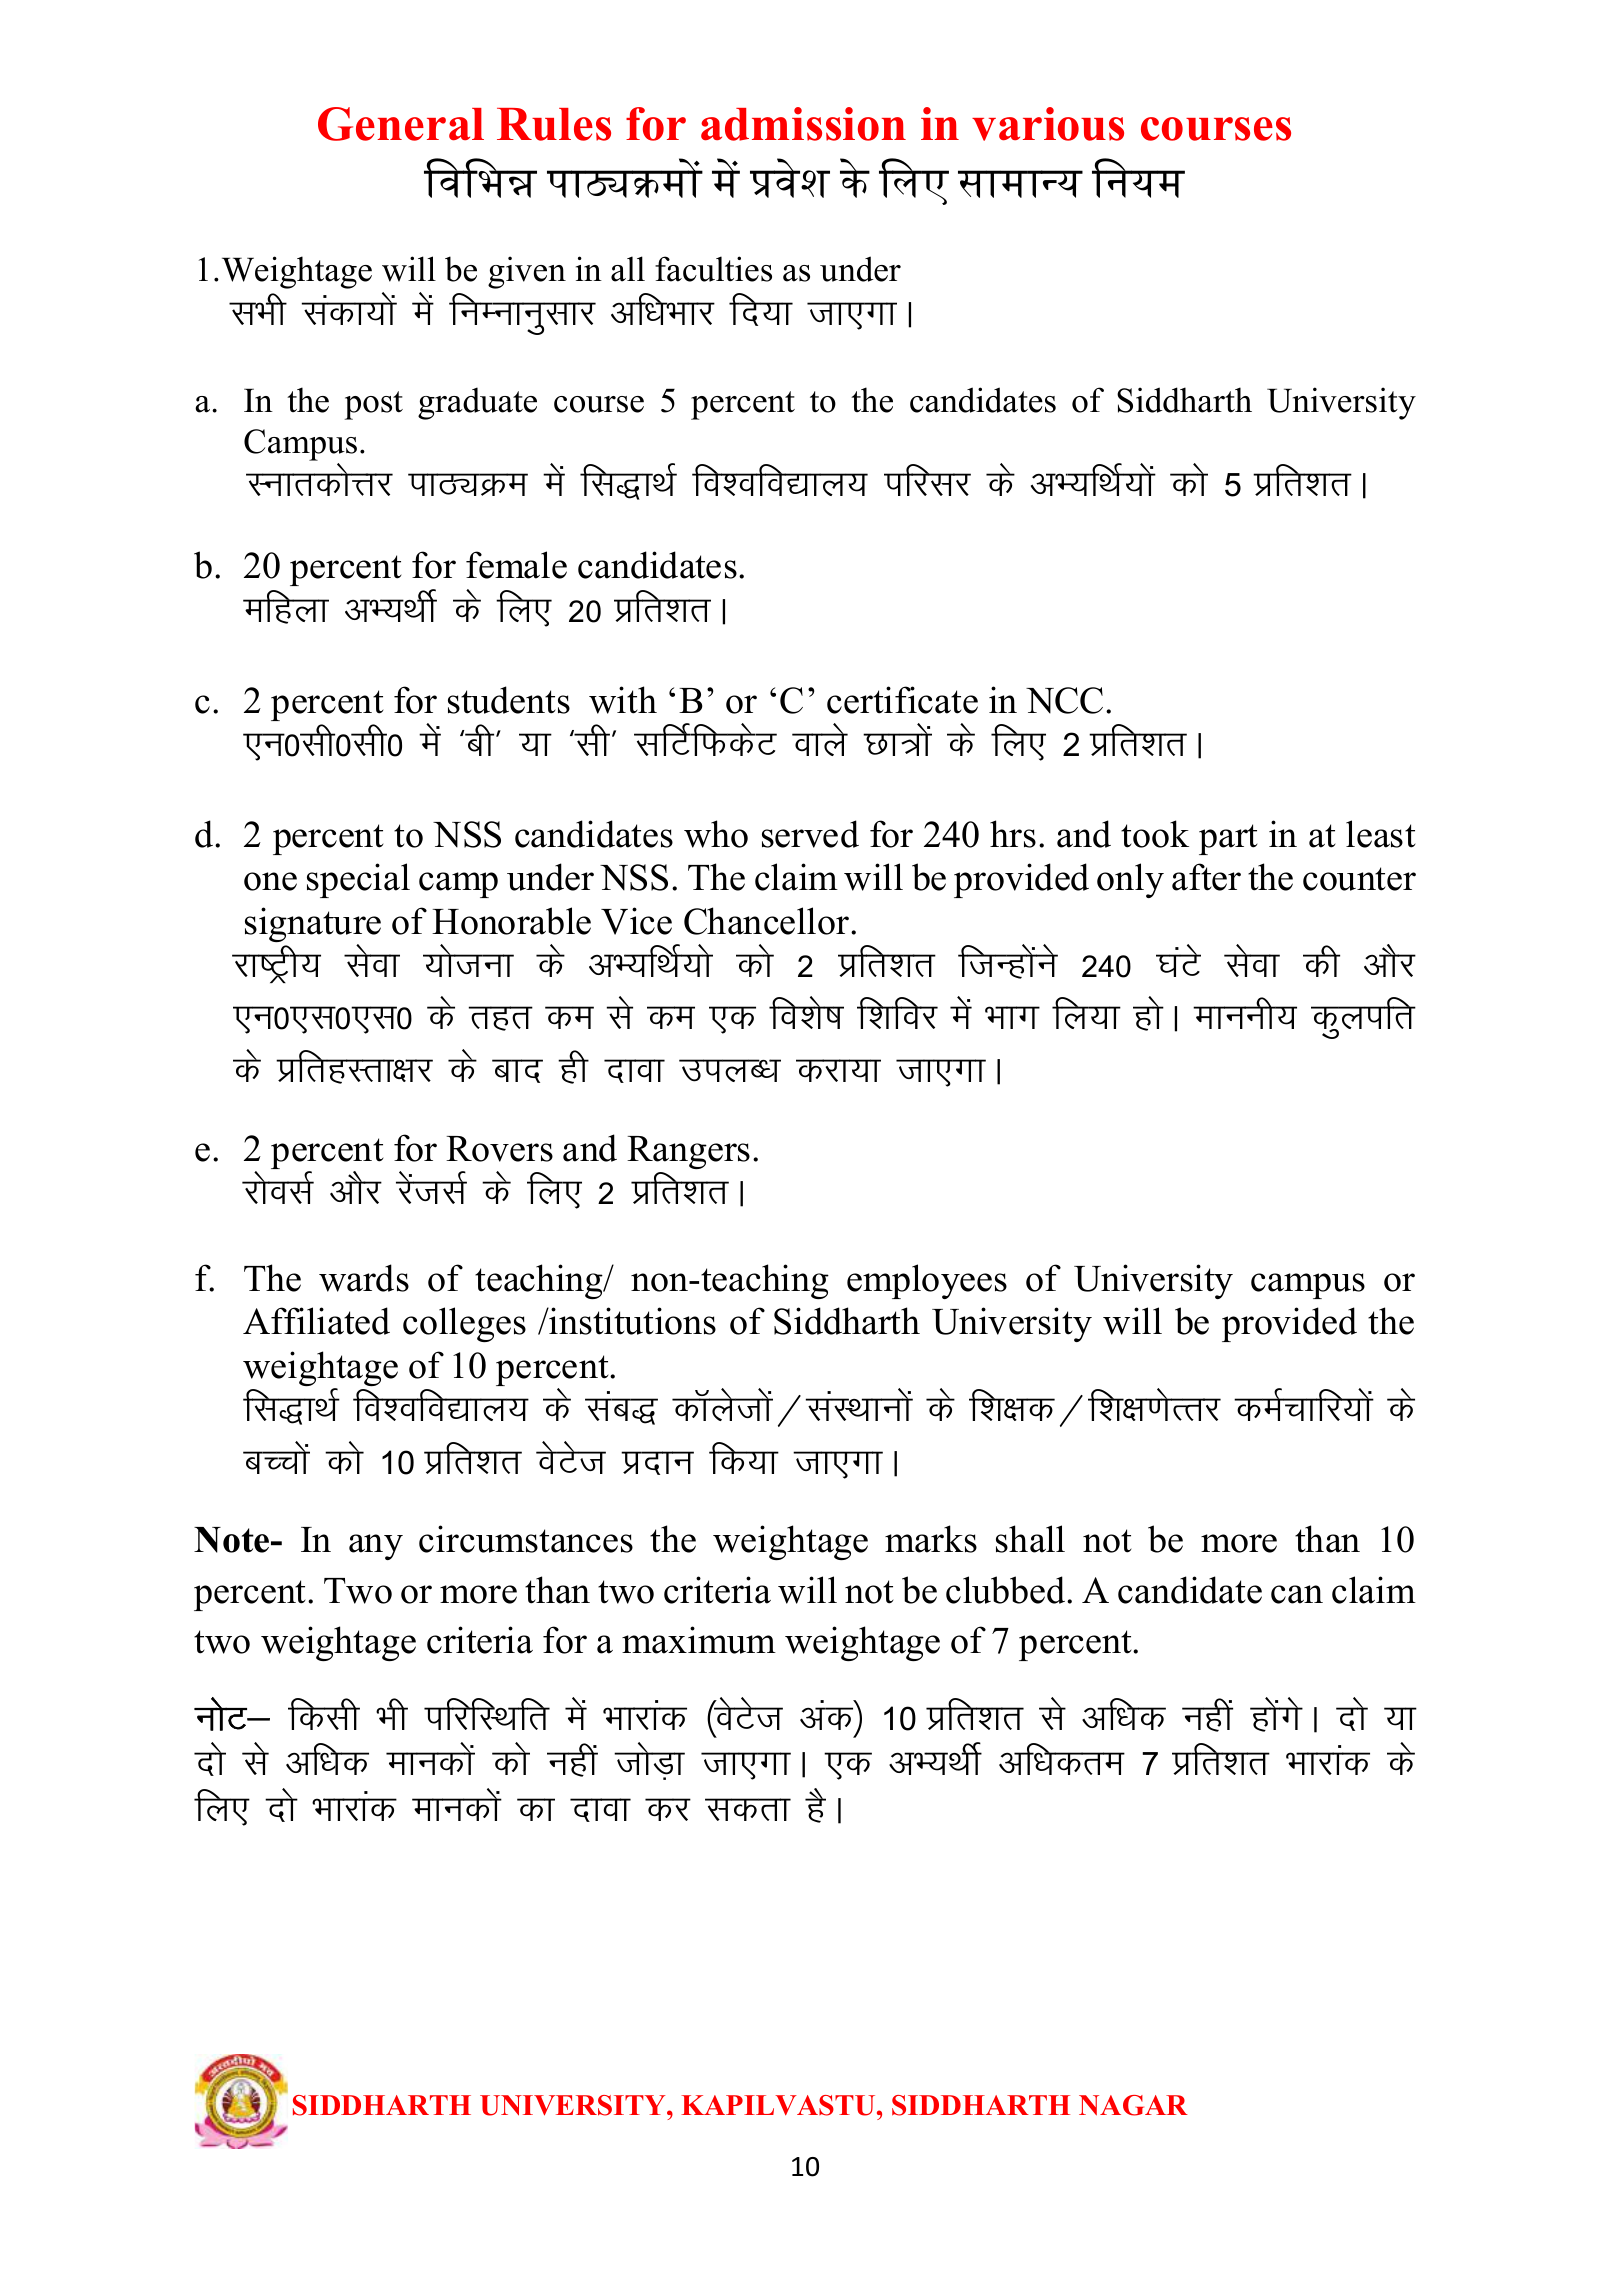 The image size is (1610, 2276). I want to click on special, so click(358, 880).
